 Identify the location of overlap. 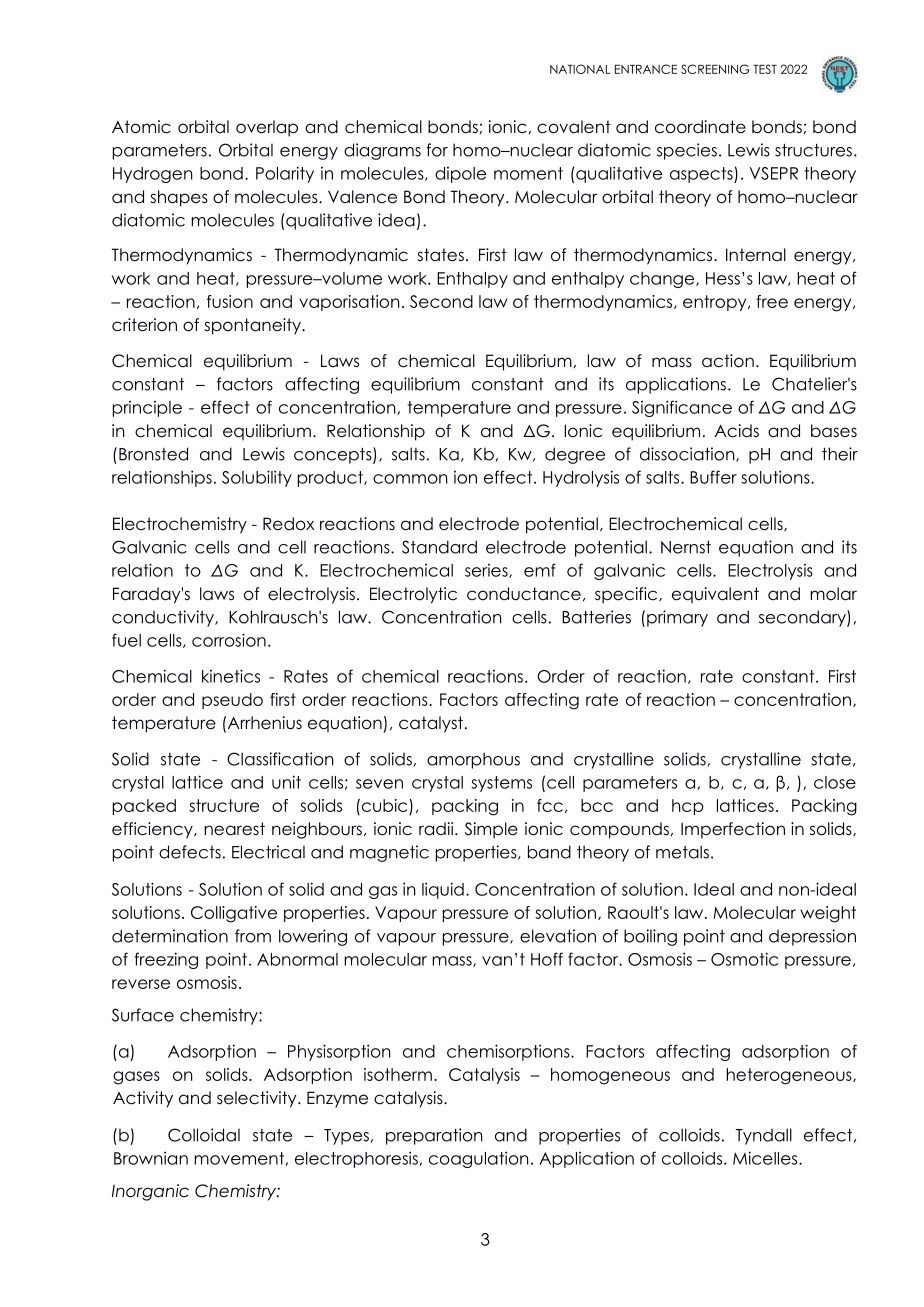
(267, 128).
